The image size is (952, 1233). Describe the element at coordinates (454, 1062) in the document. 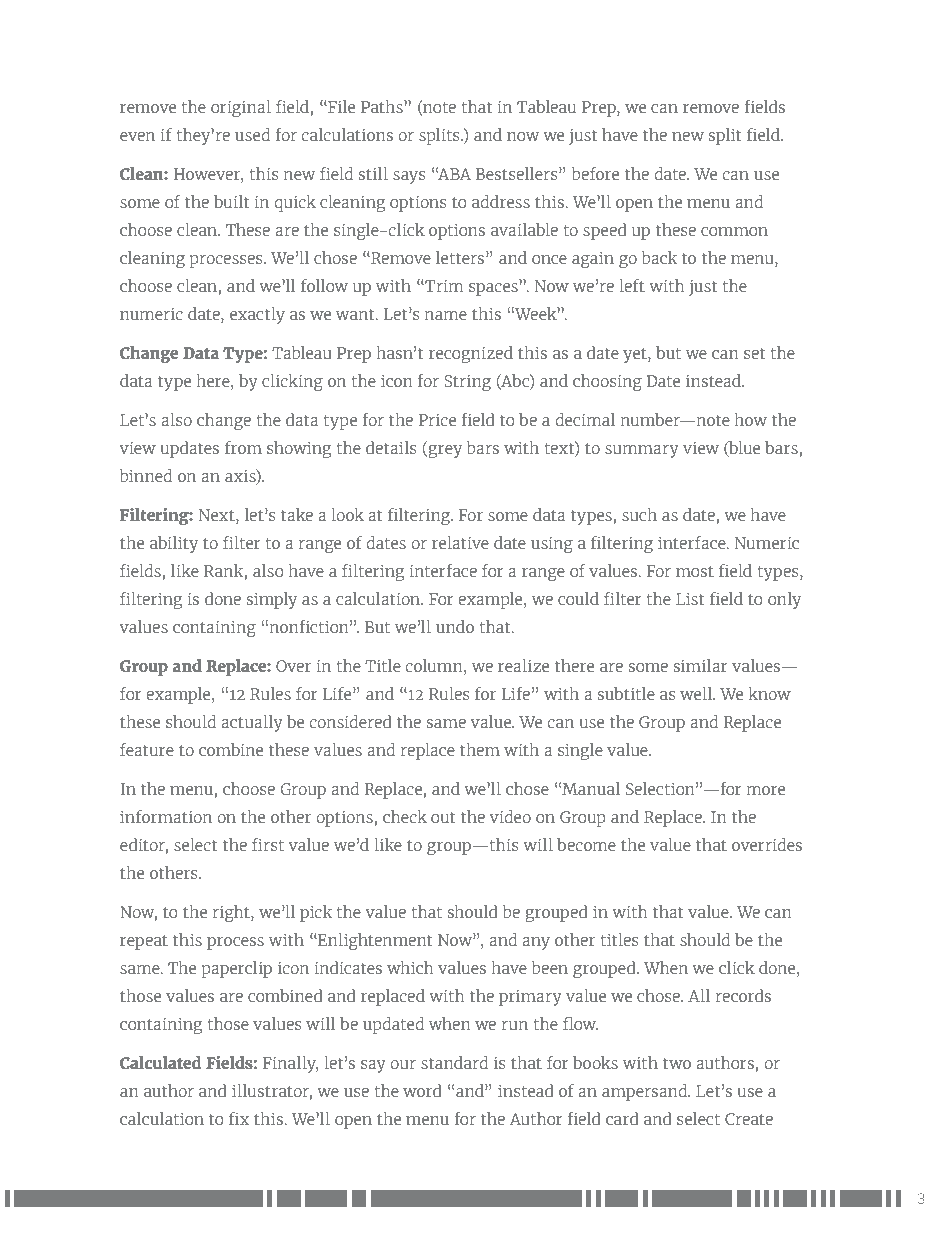

I see `standard` at that location.
